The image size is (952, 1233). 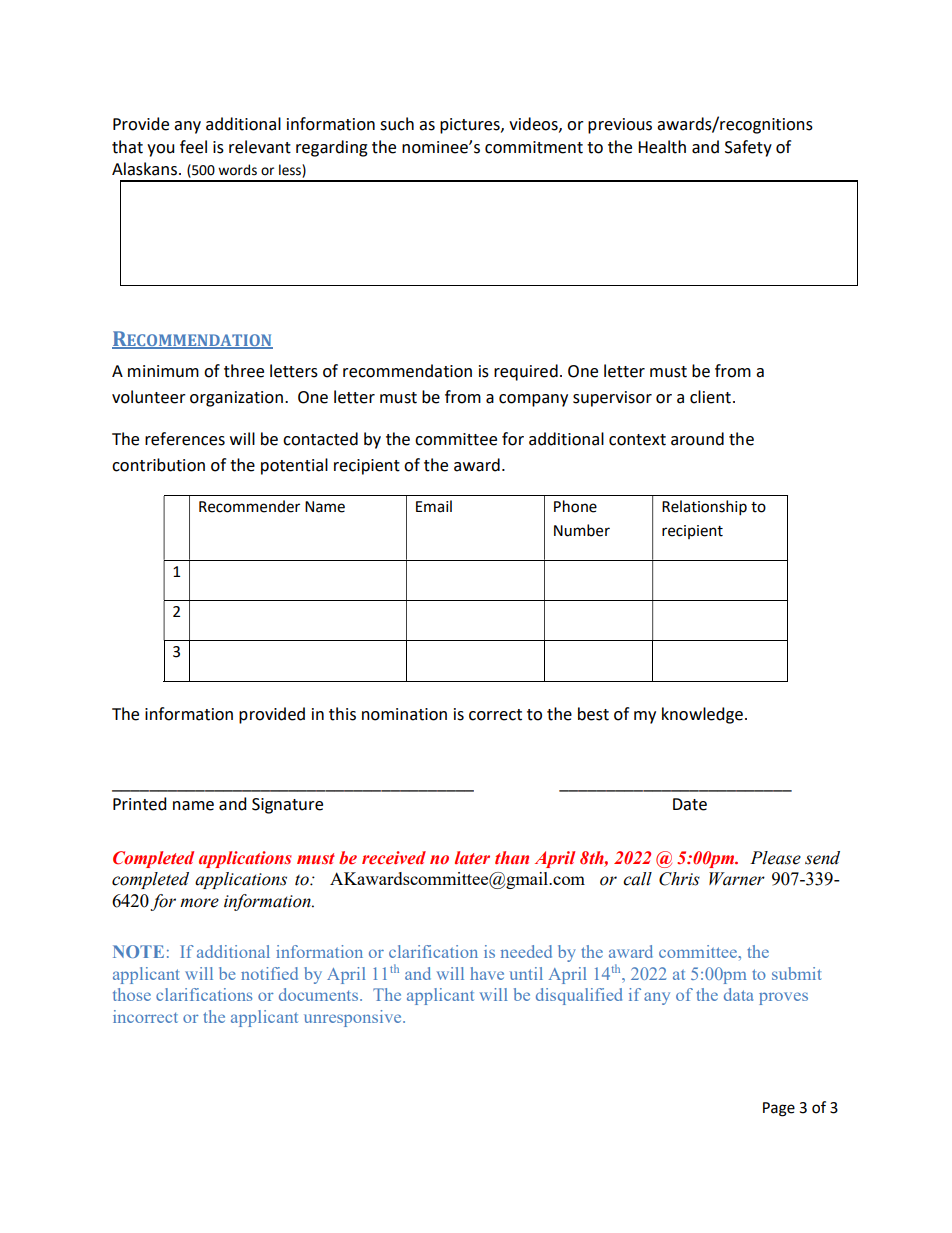 I want to click on references, so click(x=185, y=439).
